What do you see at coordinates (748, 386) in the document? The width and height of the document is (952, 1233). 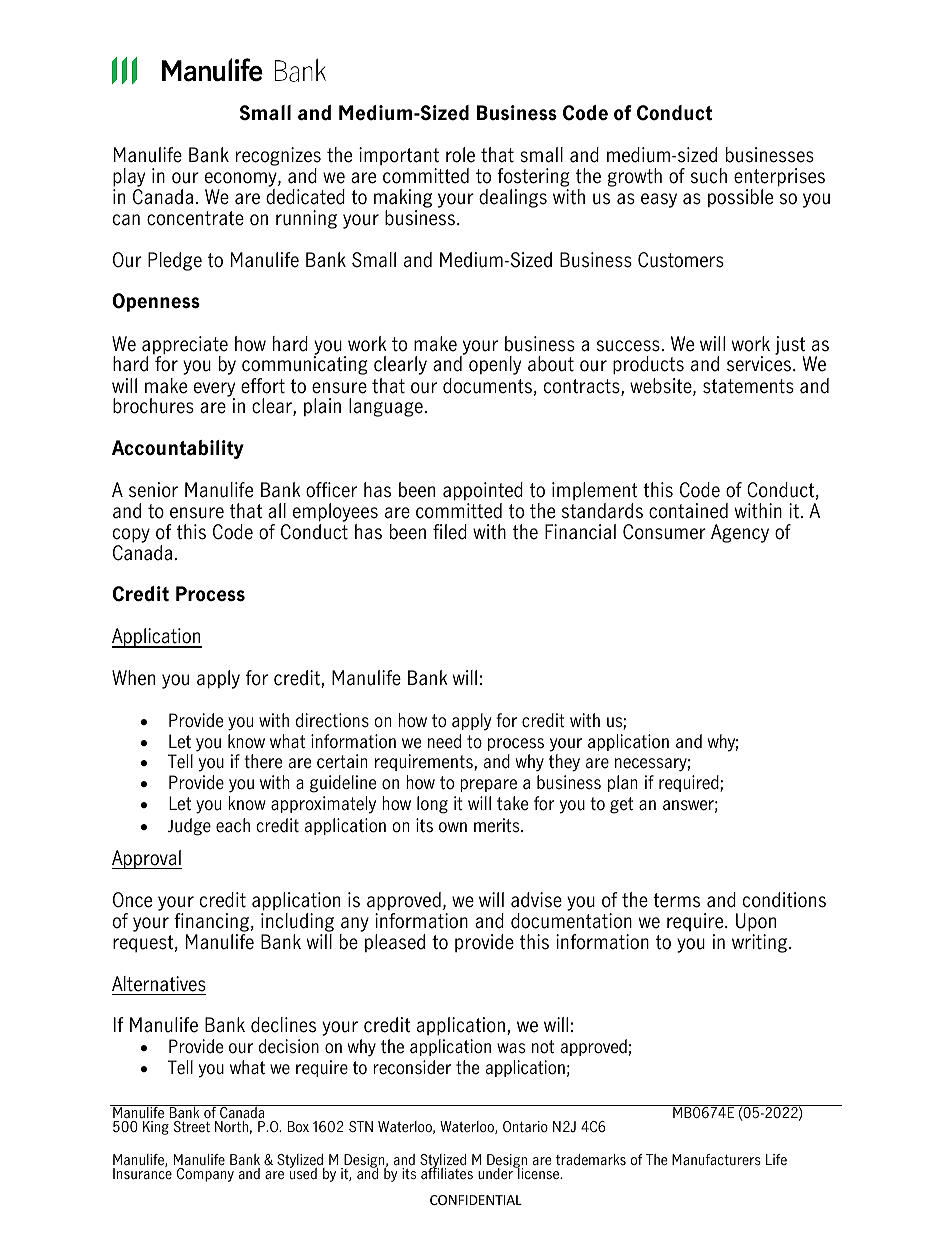 I see `statements` at bounding box center [748, 386].
